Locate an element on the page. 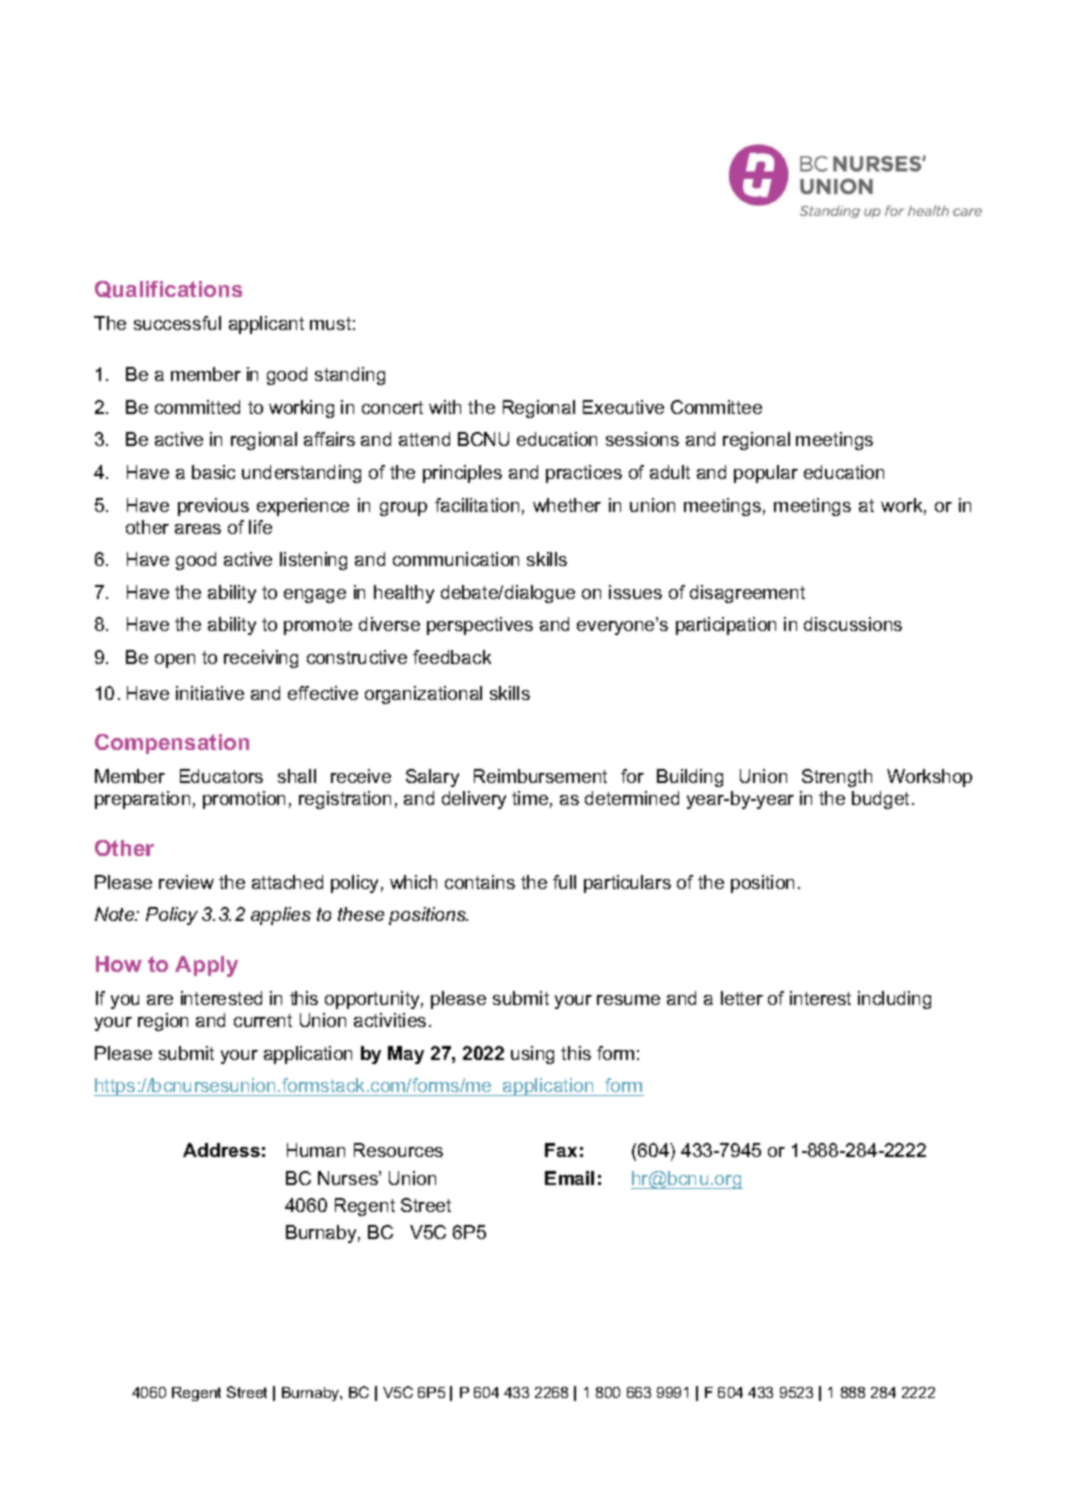 The width and height of the document is (1067, 1510). Fax is located at coordinates (561, 1150).
